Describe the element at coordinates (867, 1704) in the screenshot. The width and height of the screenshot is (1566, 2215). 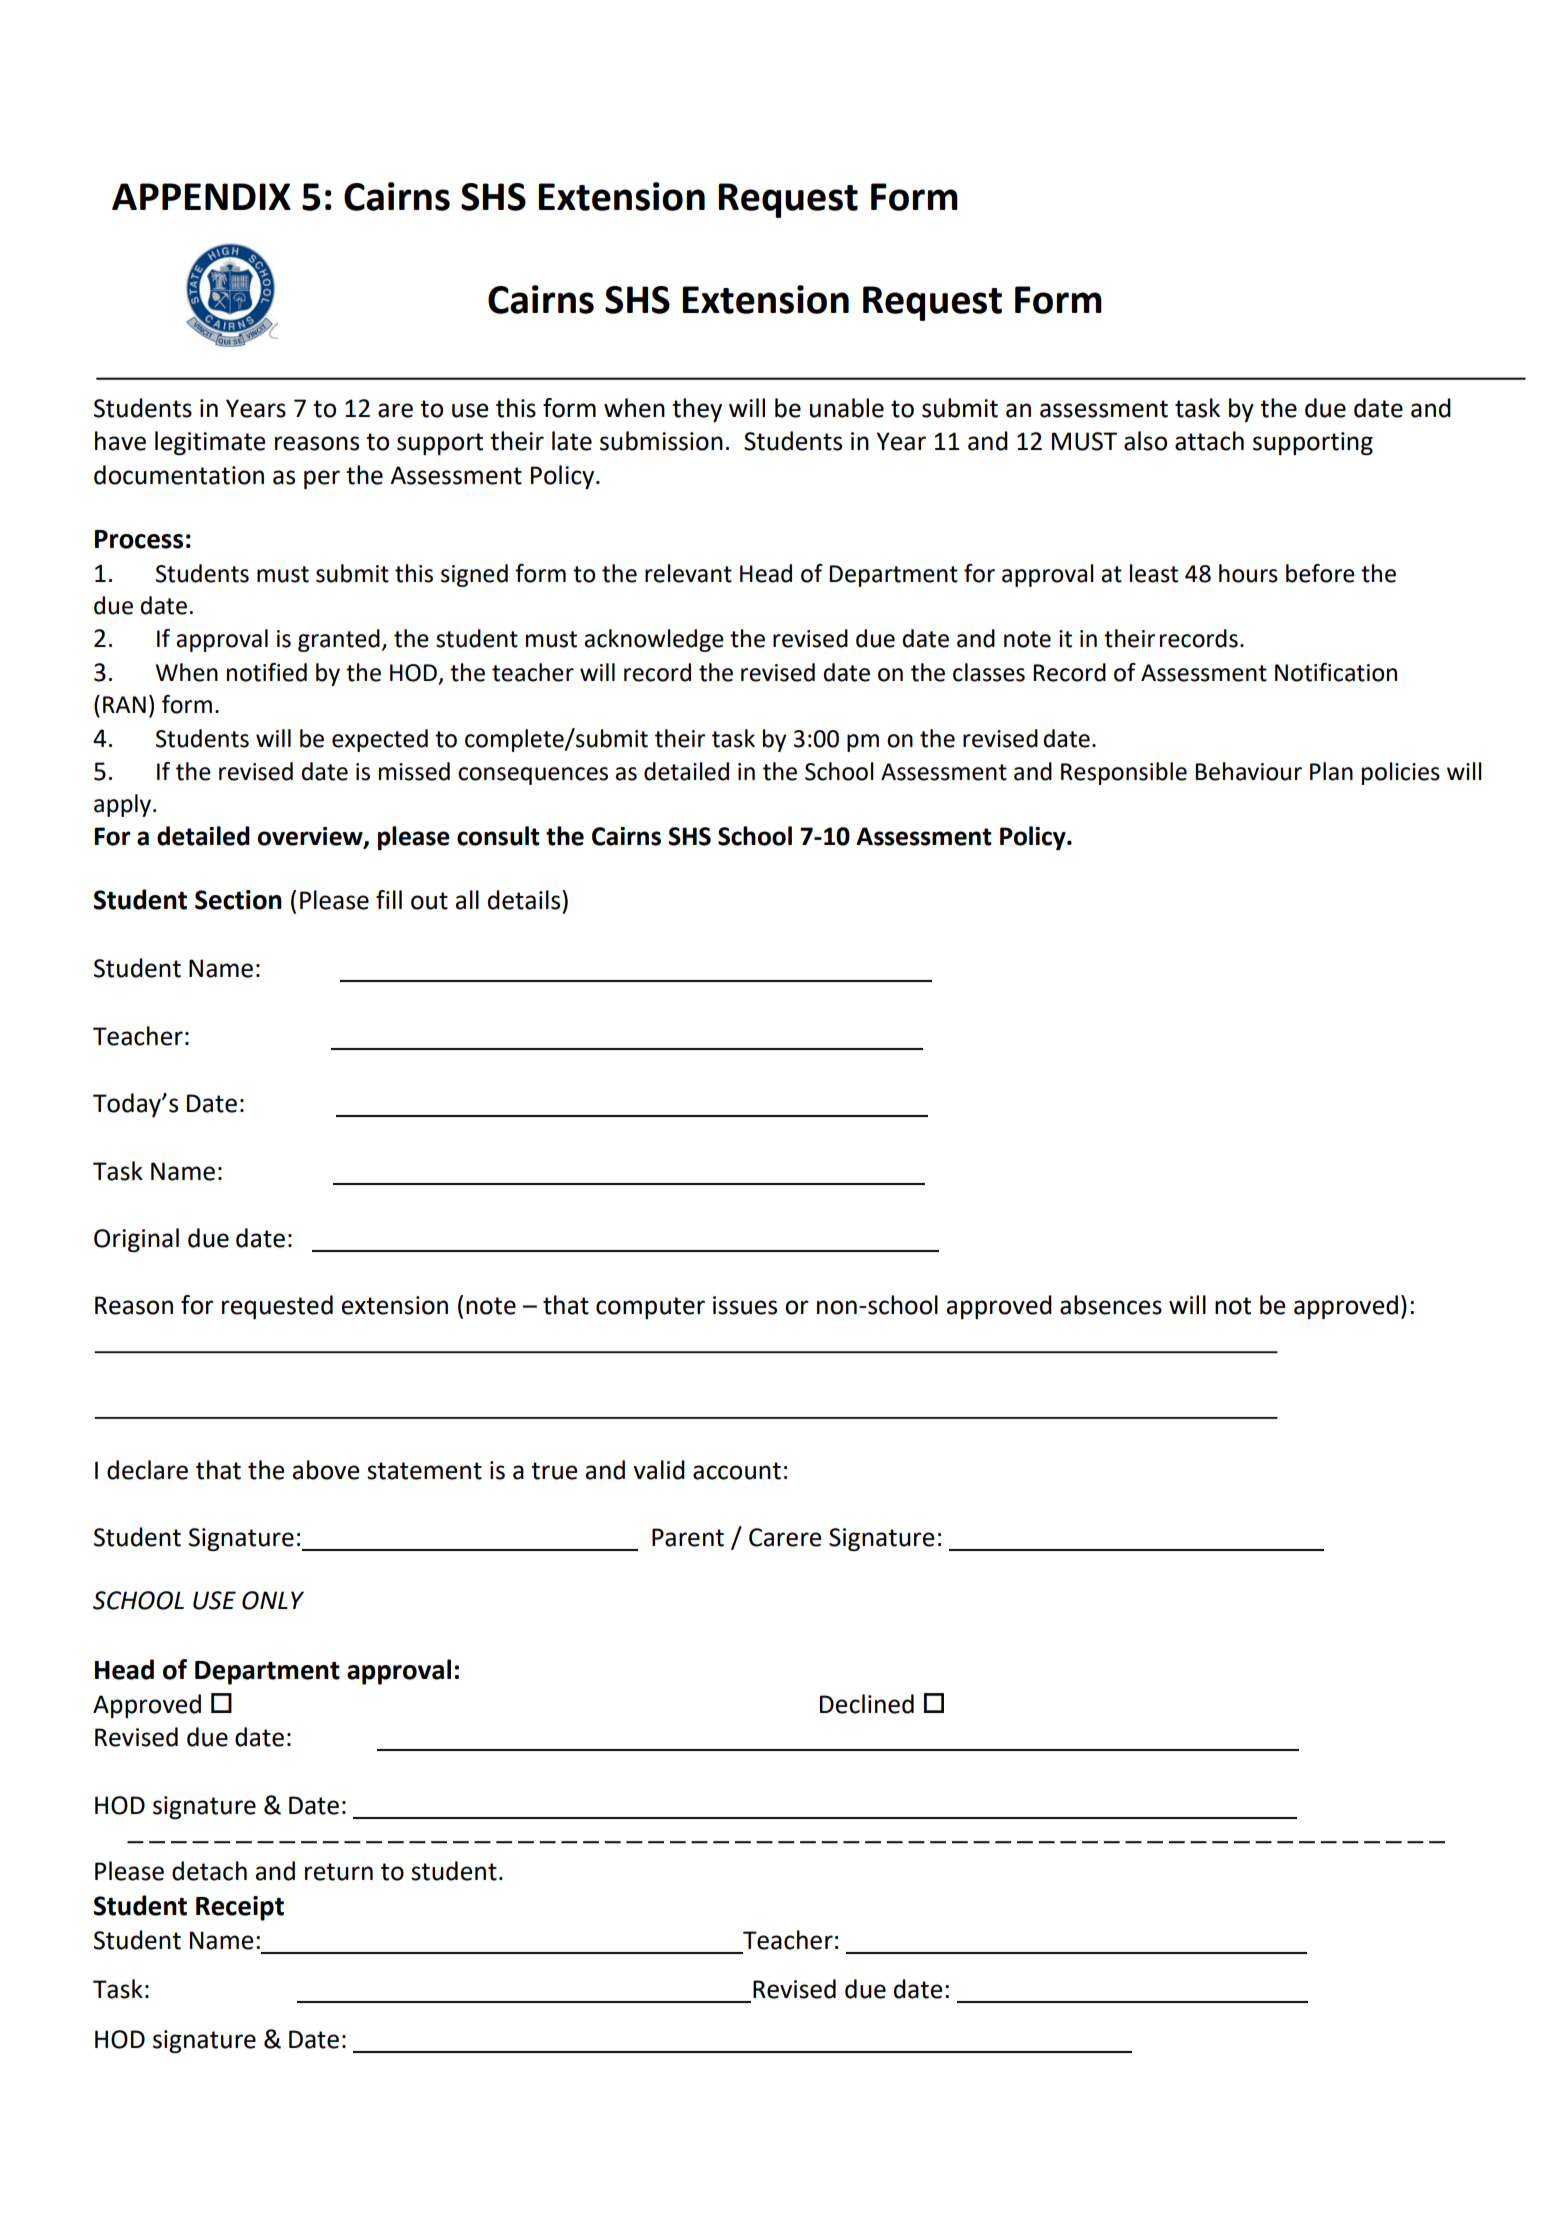
I see `Declined` at that location.
